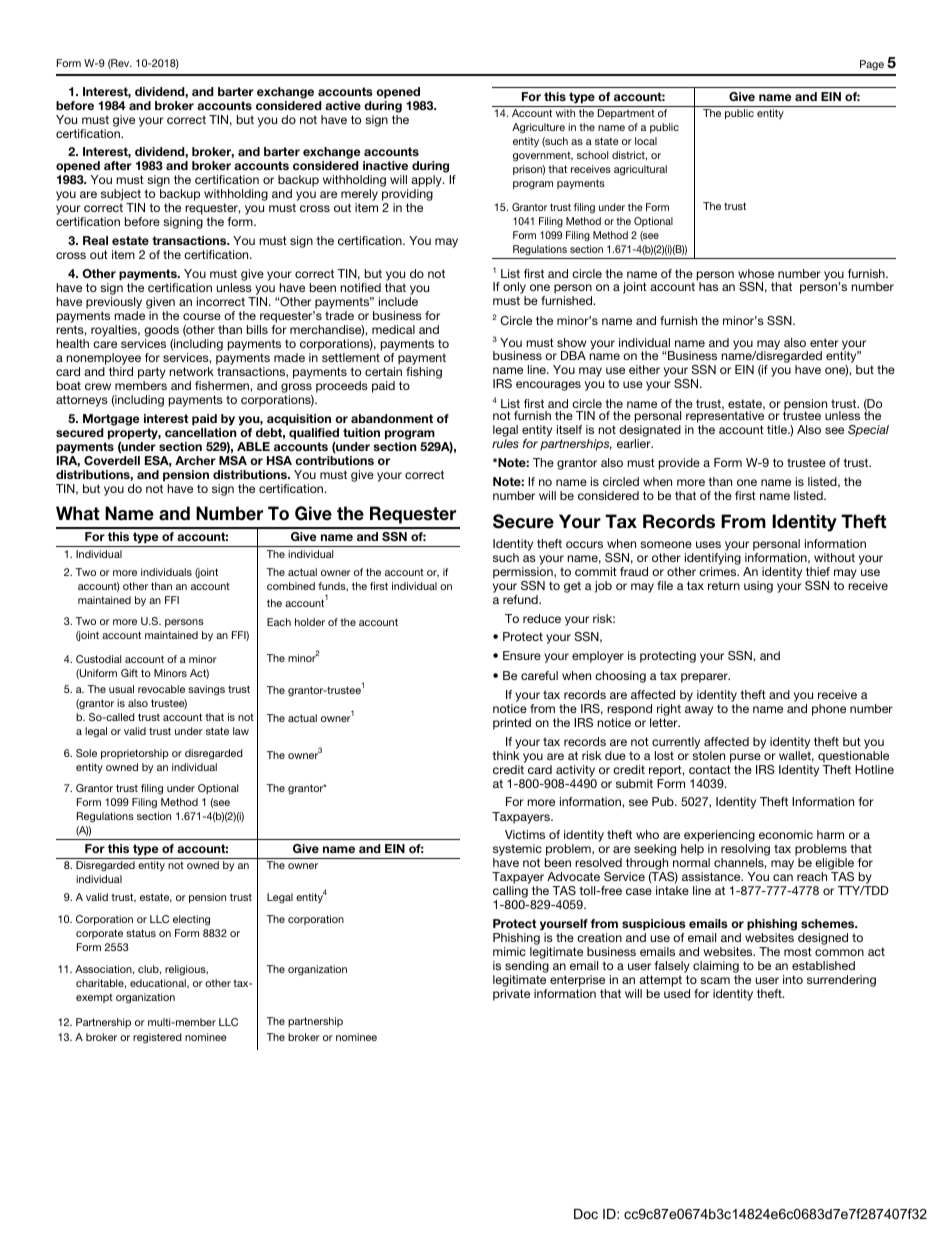 Image resolution: width=952 pixels, height=1233 pixels. Describe the element at coordinates (522, 655) in the screenshot. I see `Ensure` at that location.
